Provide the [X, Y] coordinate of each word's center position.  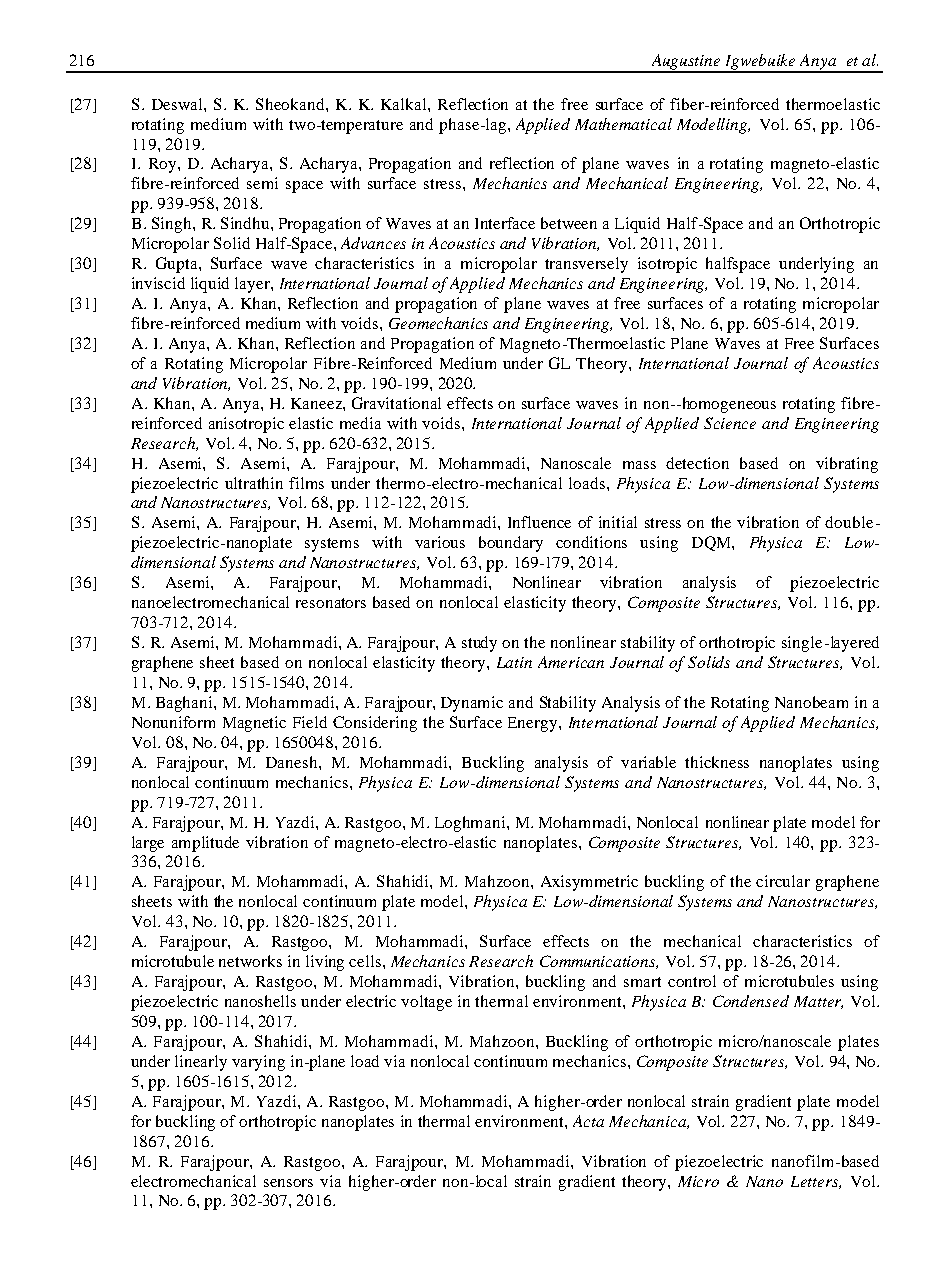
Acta [588, 1121]
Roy [164, 165]
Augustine [686, 63]
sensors [288, 1183]
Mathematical [623, 124]
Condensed [751, 1001]
